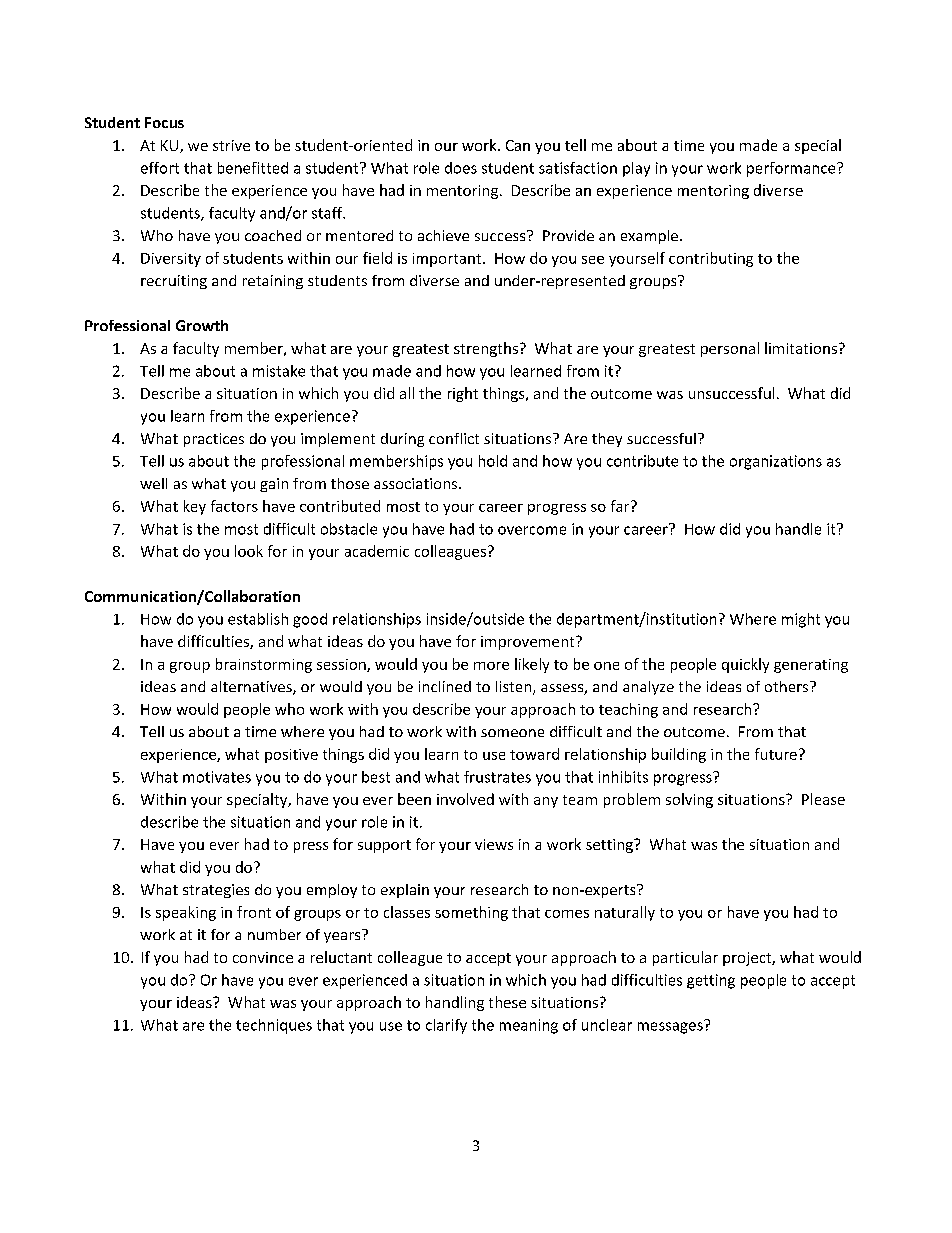 The image size is (952, 1233). I want to click on performance, so click(792, 169).
